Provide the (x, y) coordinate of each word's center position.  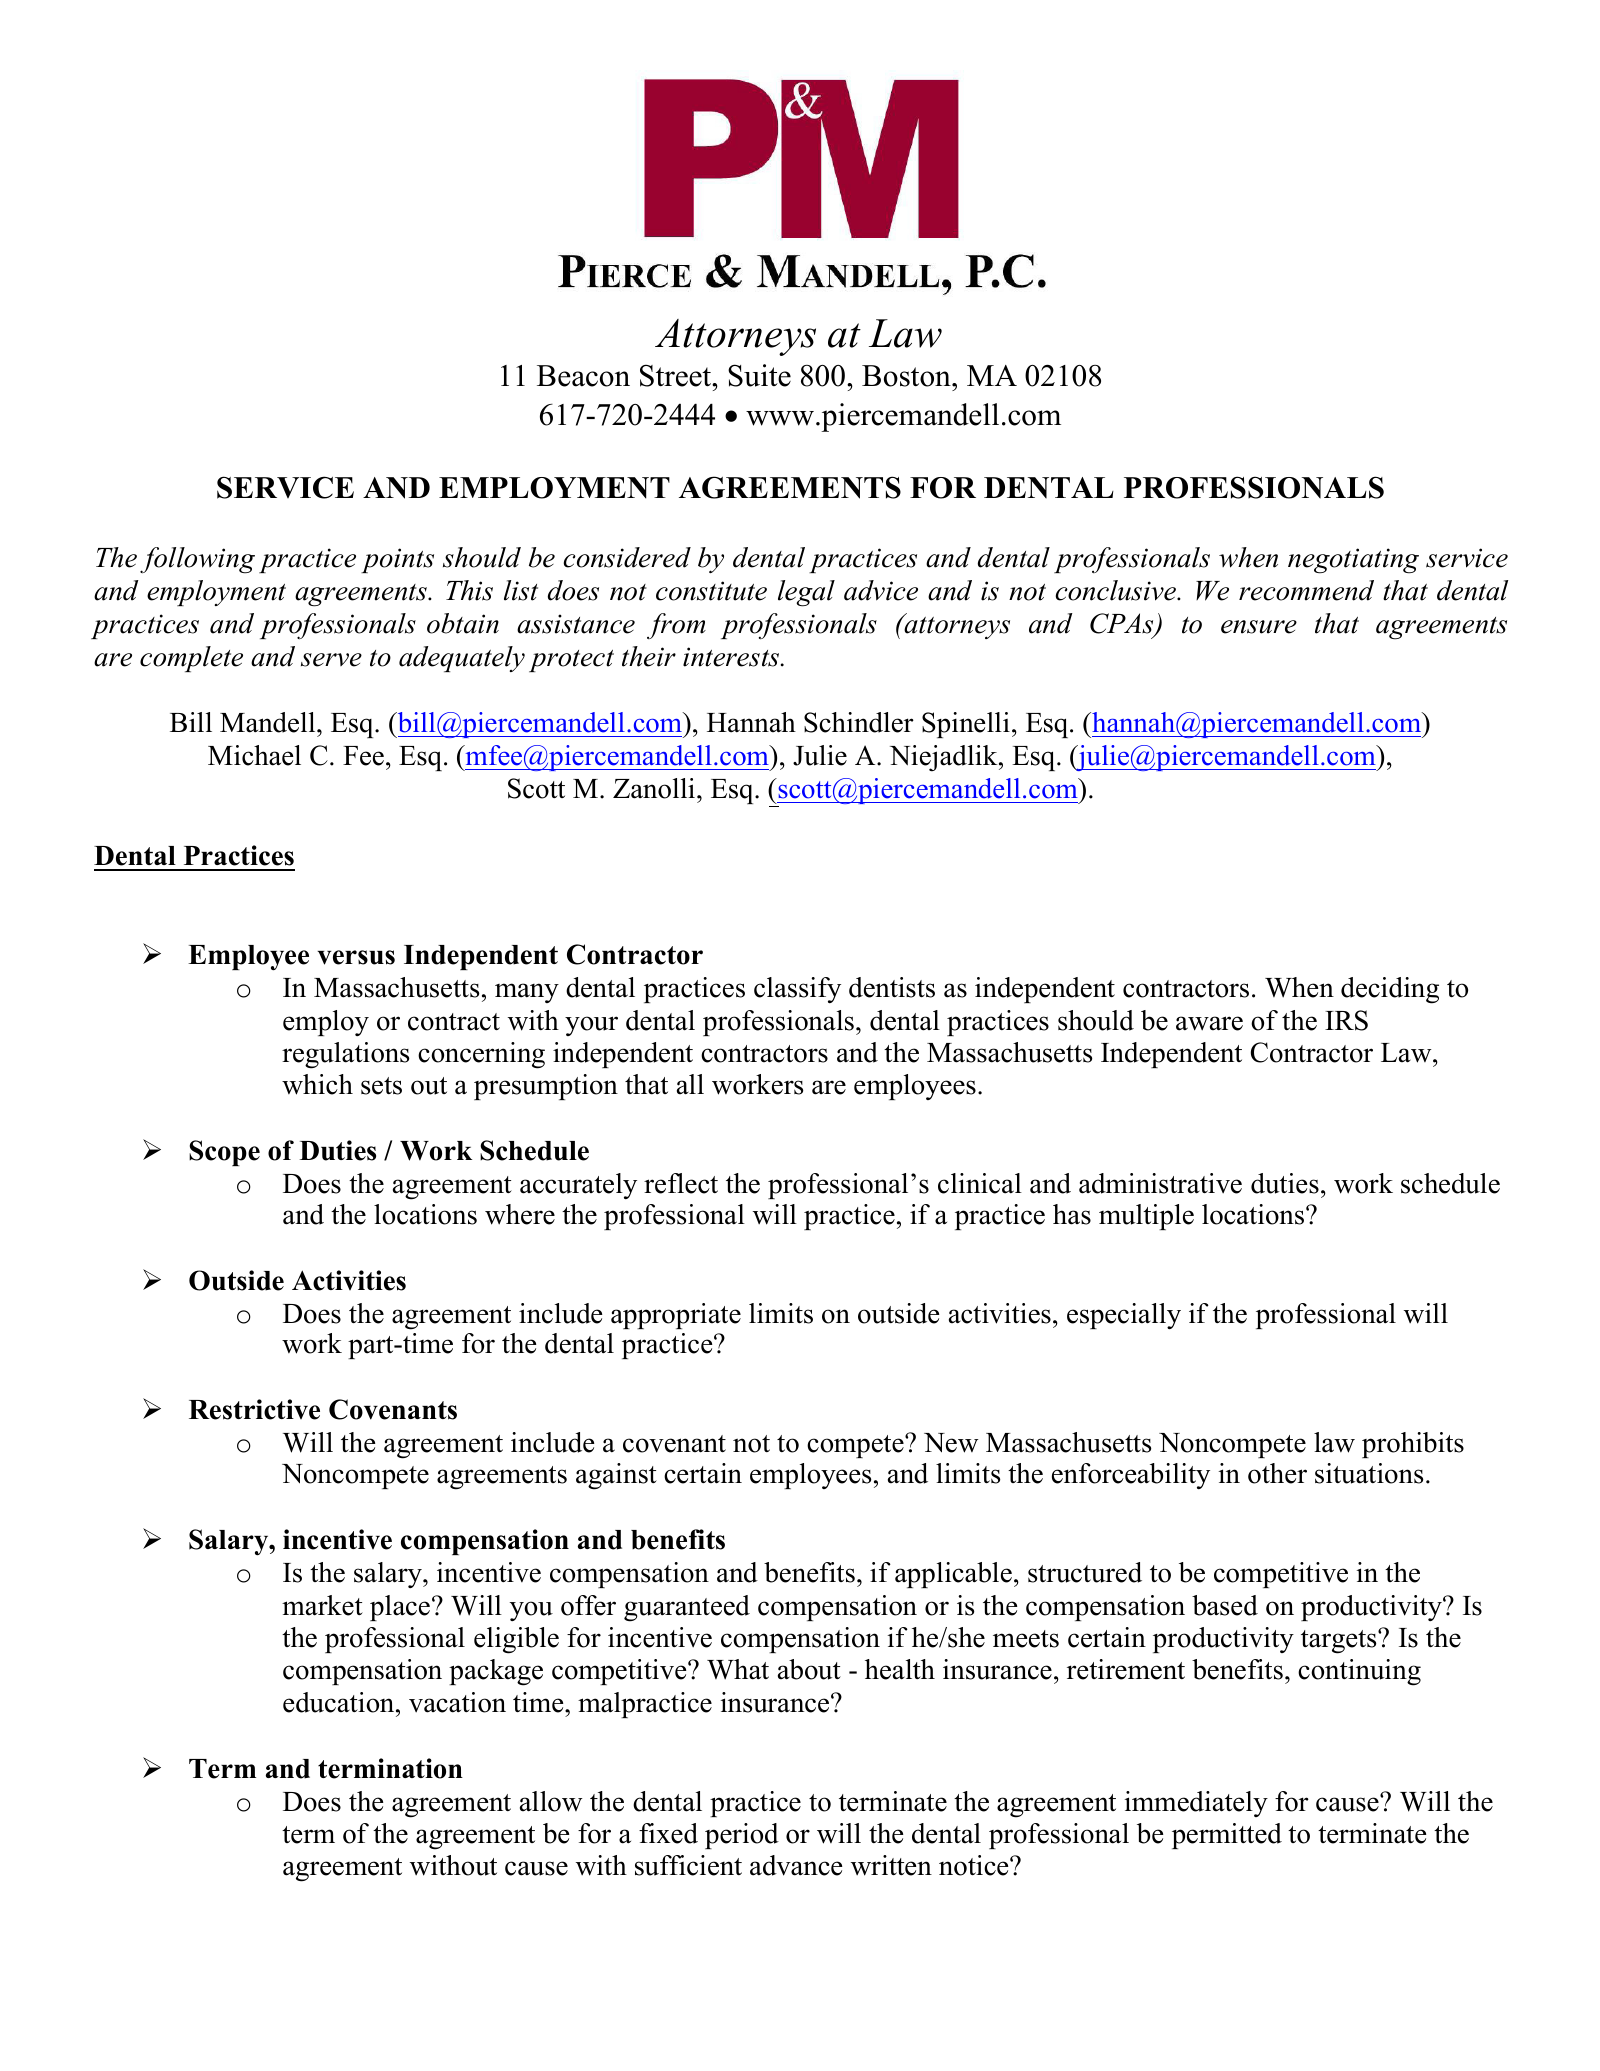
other (1277, 1473)
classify (797, 990)
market (322, 1605)
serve (331, 660)
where (520, 1214)
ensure (1259, 627)
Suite (759, 375)
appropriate (676, 1316)
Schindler (859, 722)
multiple (1146, 1217)
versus (356, 957)
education (340, 1702)
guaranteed (687, 1608)
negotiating (1353, 561)
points (397, 560)
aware (1209, 1023)
